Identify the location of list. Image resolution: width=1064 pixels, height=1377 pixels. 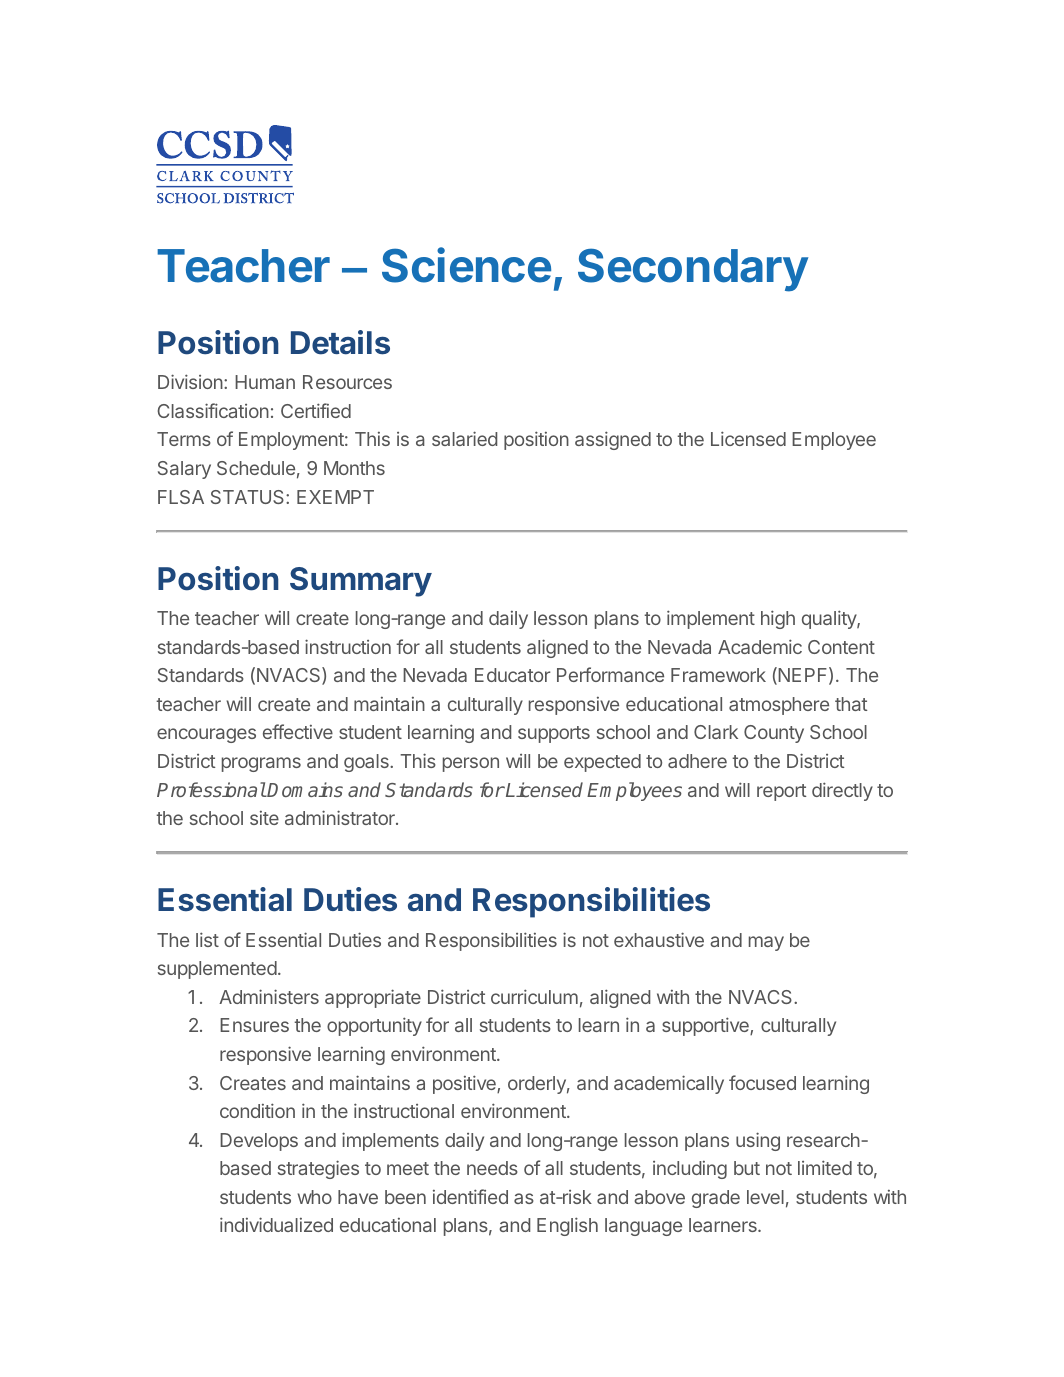
(207, 939).
